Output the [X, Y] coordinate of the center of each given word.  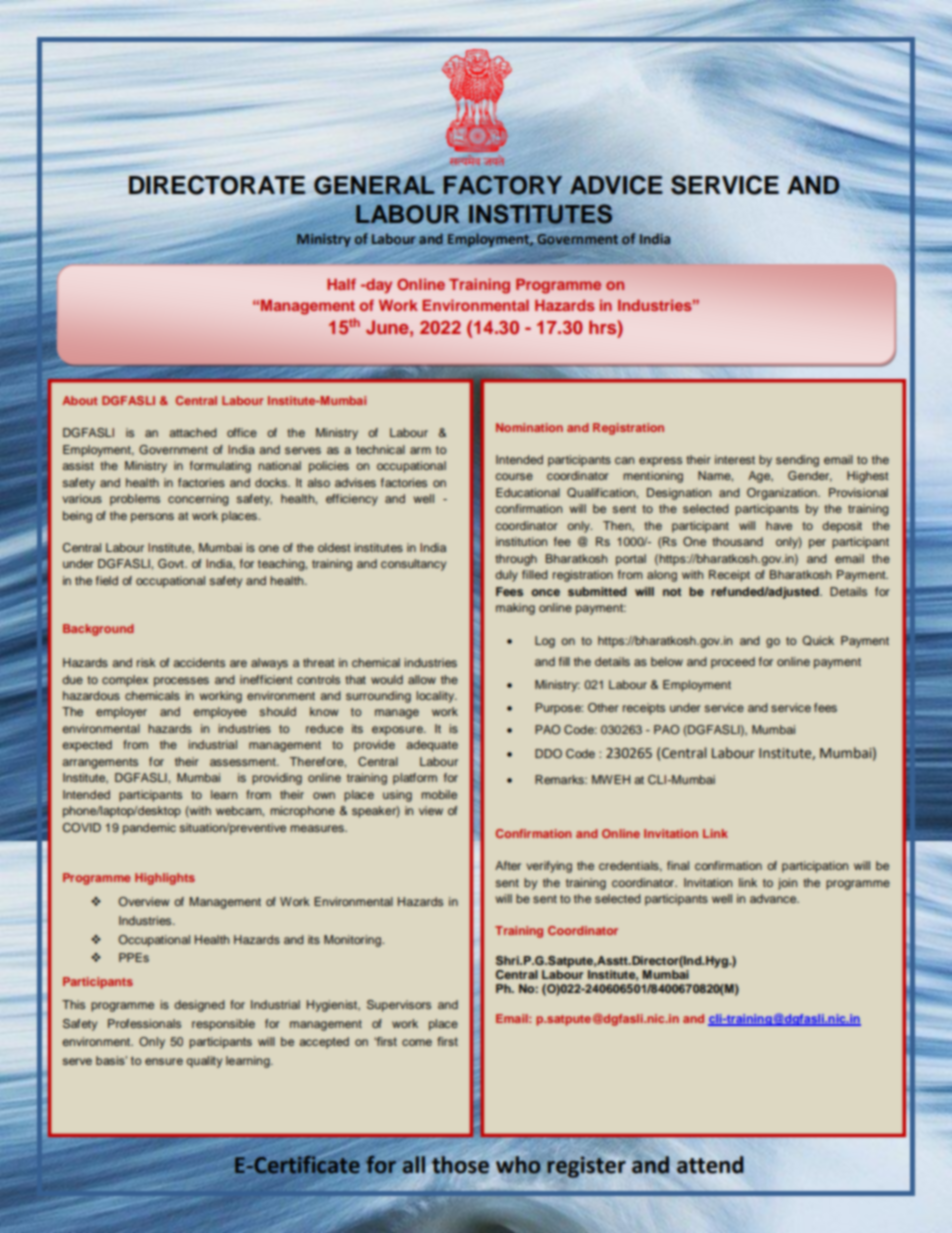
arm [420, 450]
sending [797, 461]
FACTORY [503, 185]
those [460, 1165]
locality [436, 697]
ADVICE [616, 185]
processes [181, 682]
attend [710, 1165]
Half [341, 284]
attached [193, 432]
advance [774, 898]
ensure [164, 1061]
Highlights [165, 879]
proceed [733, 663]
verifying [549, 867]
